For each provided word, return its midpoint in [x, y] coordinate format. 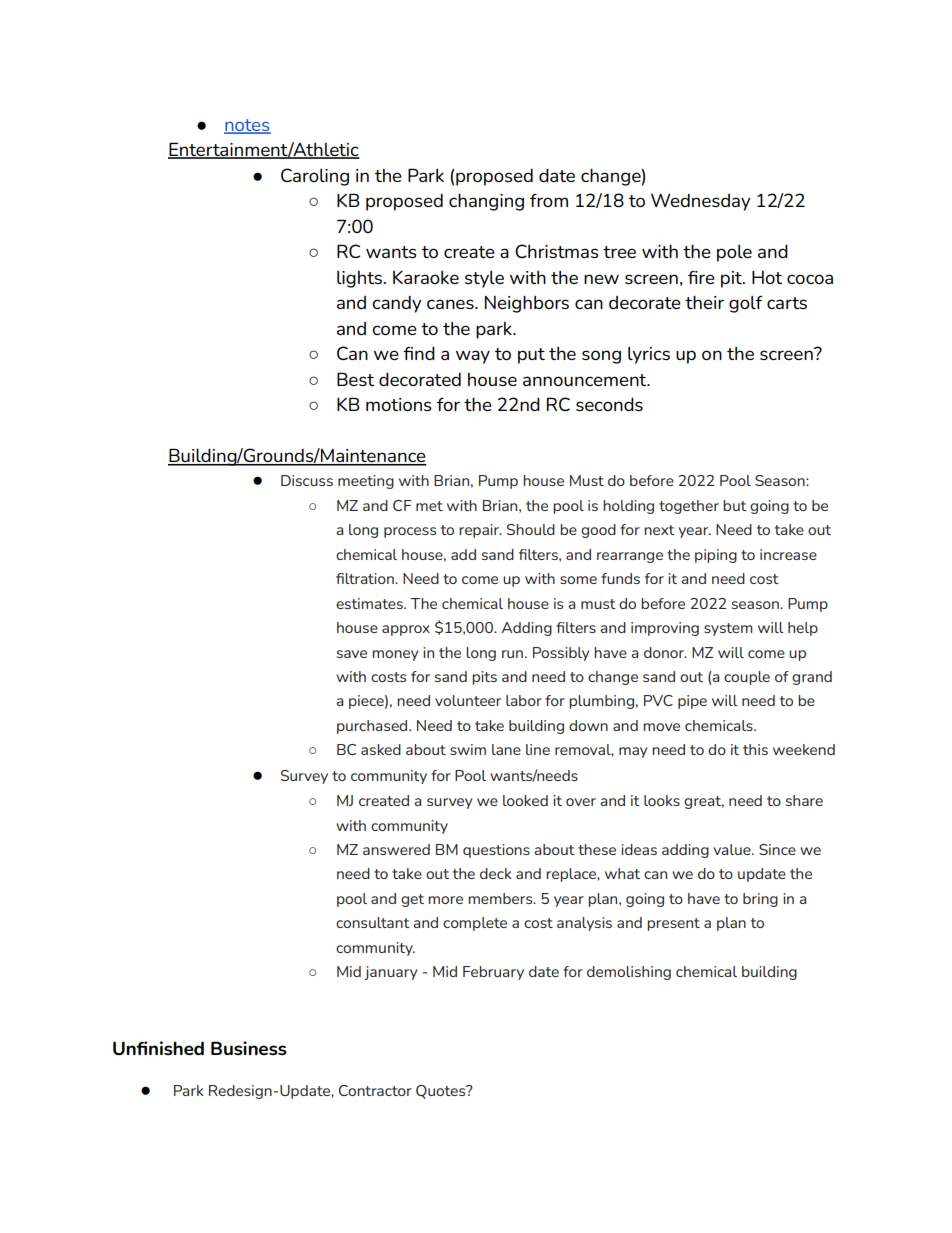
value [733, 849]
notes [247, 126]
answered [396, 849]
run [512, 654]
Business [249, 1048]
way [473, 357]
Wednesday [700, 202]
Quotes [442, 1092]
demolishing [629, 973]
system [728, 629]
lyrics [649, 355]
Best [355, 379]
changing [486, 202]
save [352, 654]
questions [496, 851]
